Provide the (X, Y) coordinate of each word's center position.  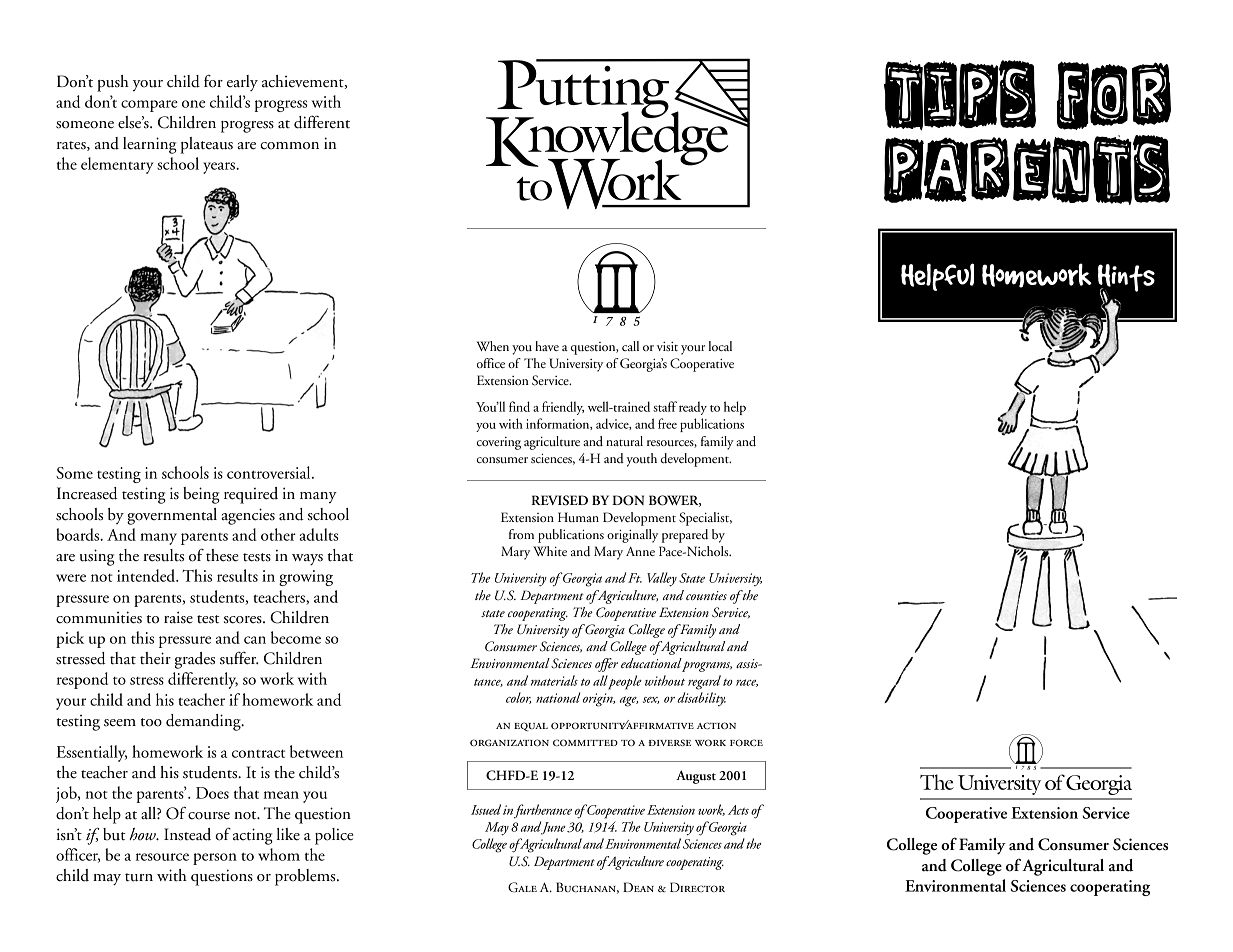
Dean (638, 887)
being (201, 495)
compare (149, 106)
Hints (1126, 279)
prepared (685, 536)
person (215, 859)
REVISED (559, 500)
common (289, 146)
